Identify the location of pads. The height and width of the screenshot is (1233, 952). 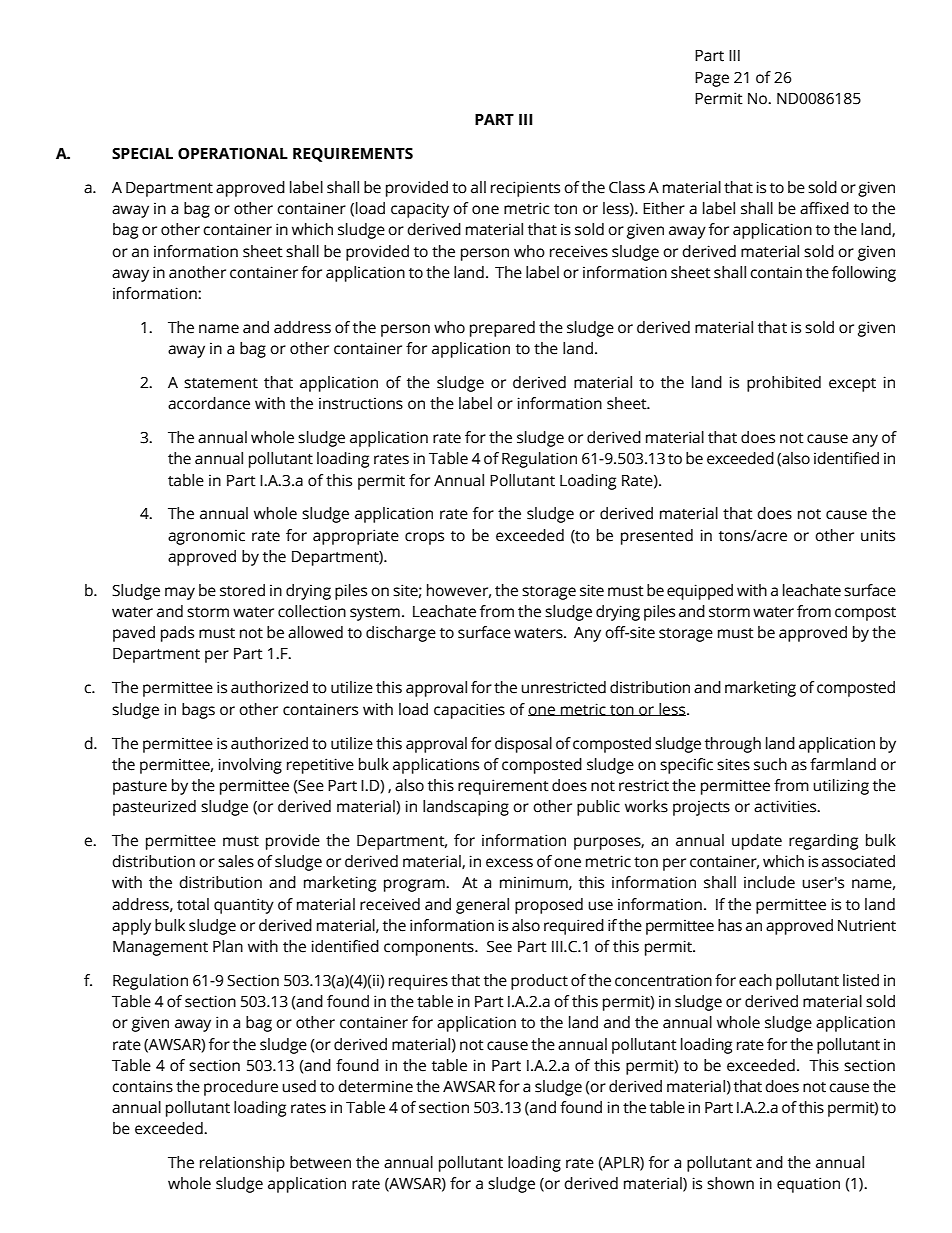
(177, 634).
